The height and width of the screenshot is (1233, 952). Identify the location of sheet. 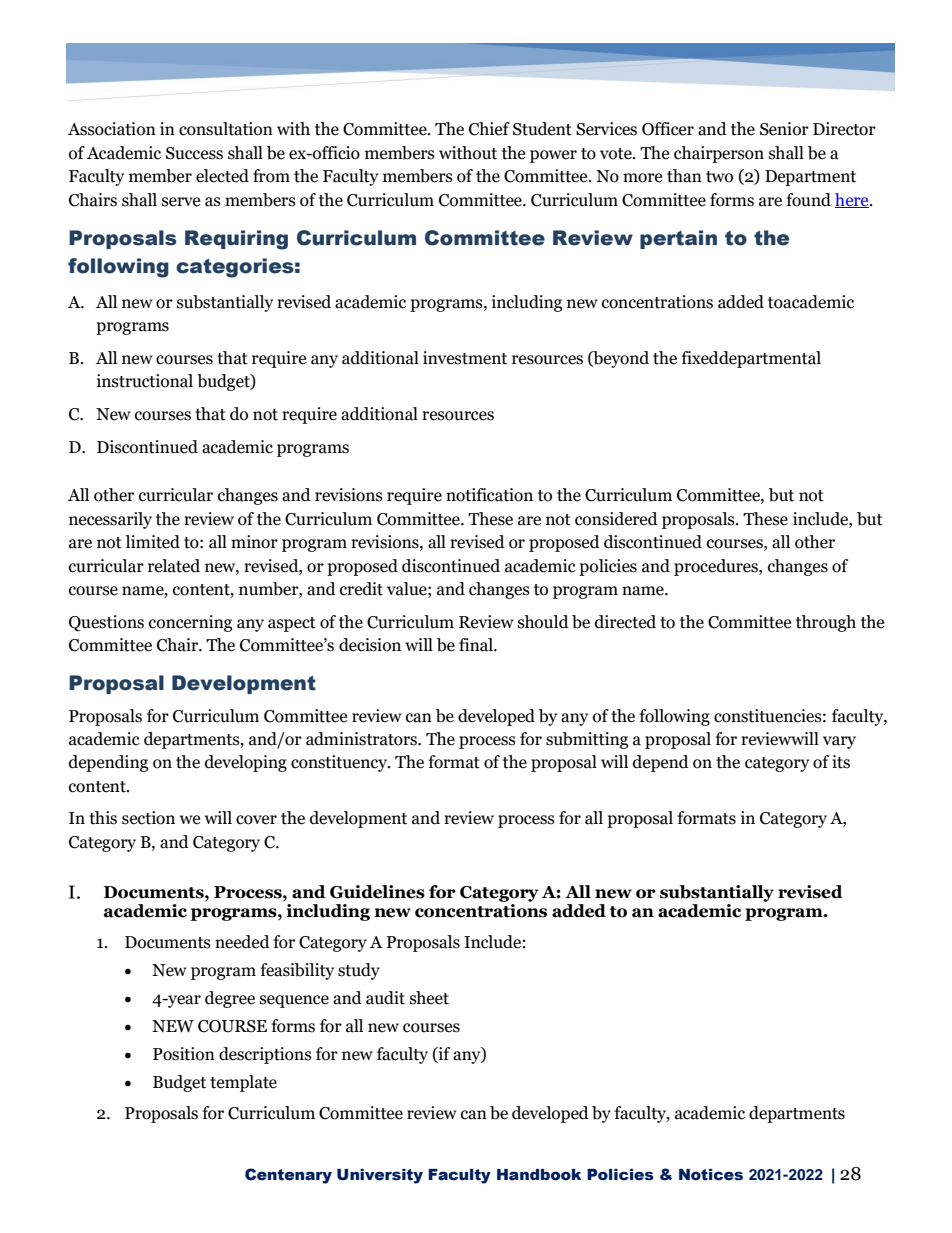
(429, 998).
